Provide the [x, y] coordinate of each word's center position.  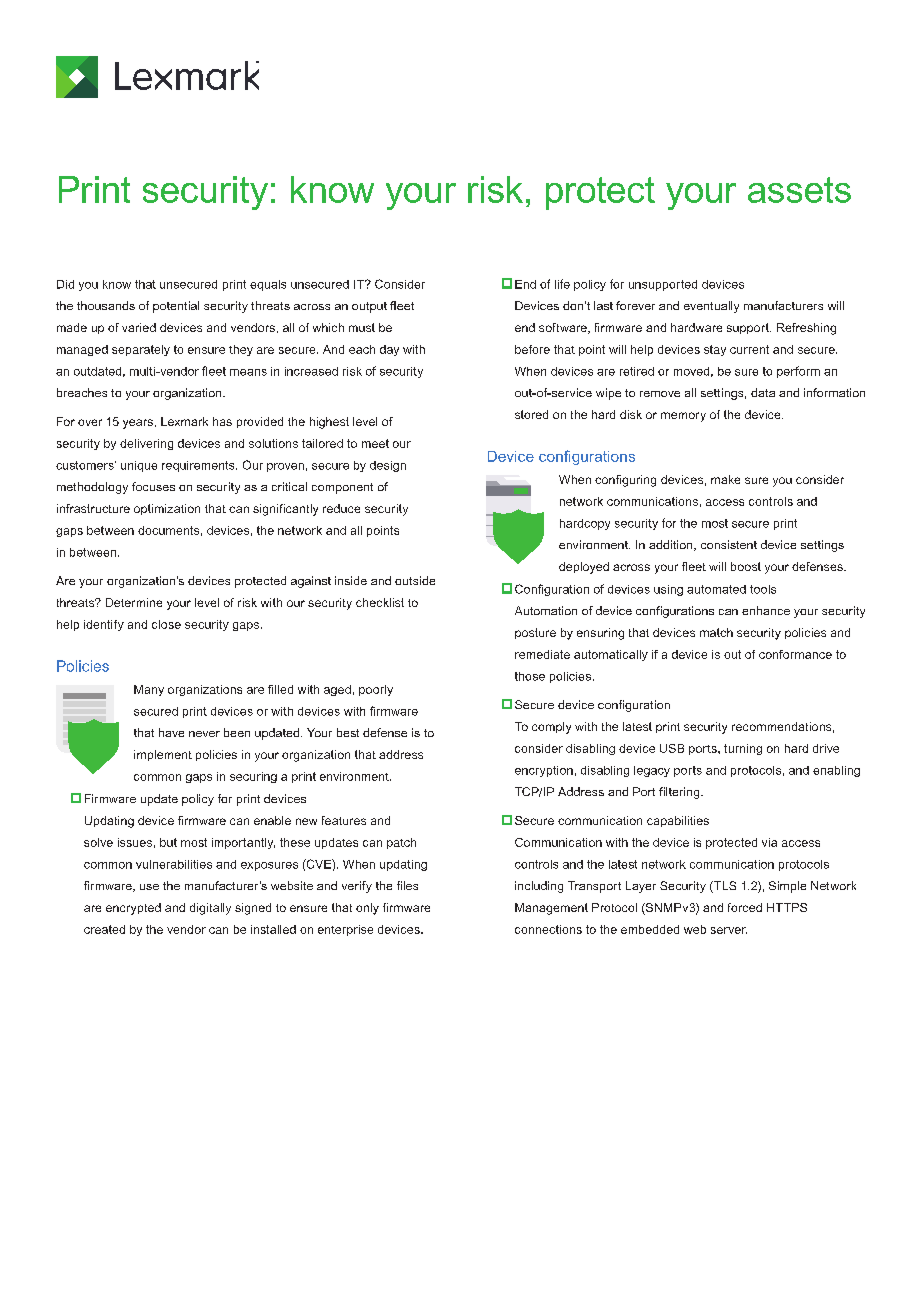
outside [415, 580]
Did [65, 284]
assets [799, 190]
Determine [134, 602]
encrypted [133, 909]
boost [746, 566]
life [562, 284]
